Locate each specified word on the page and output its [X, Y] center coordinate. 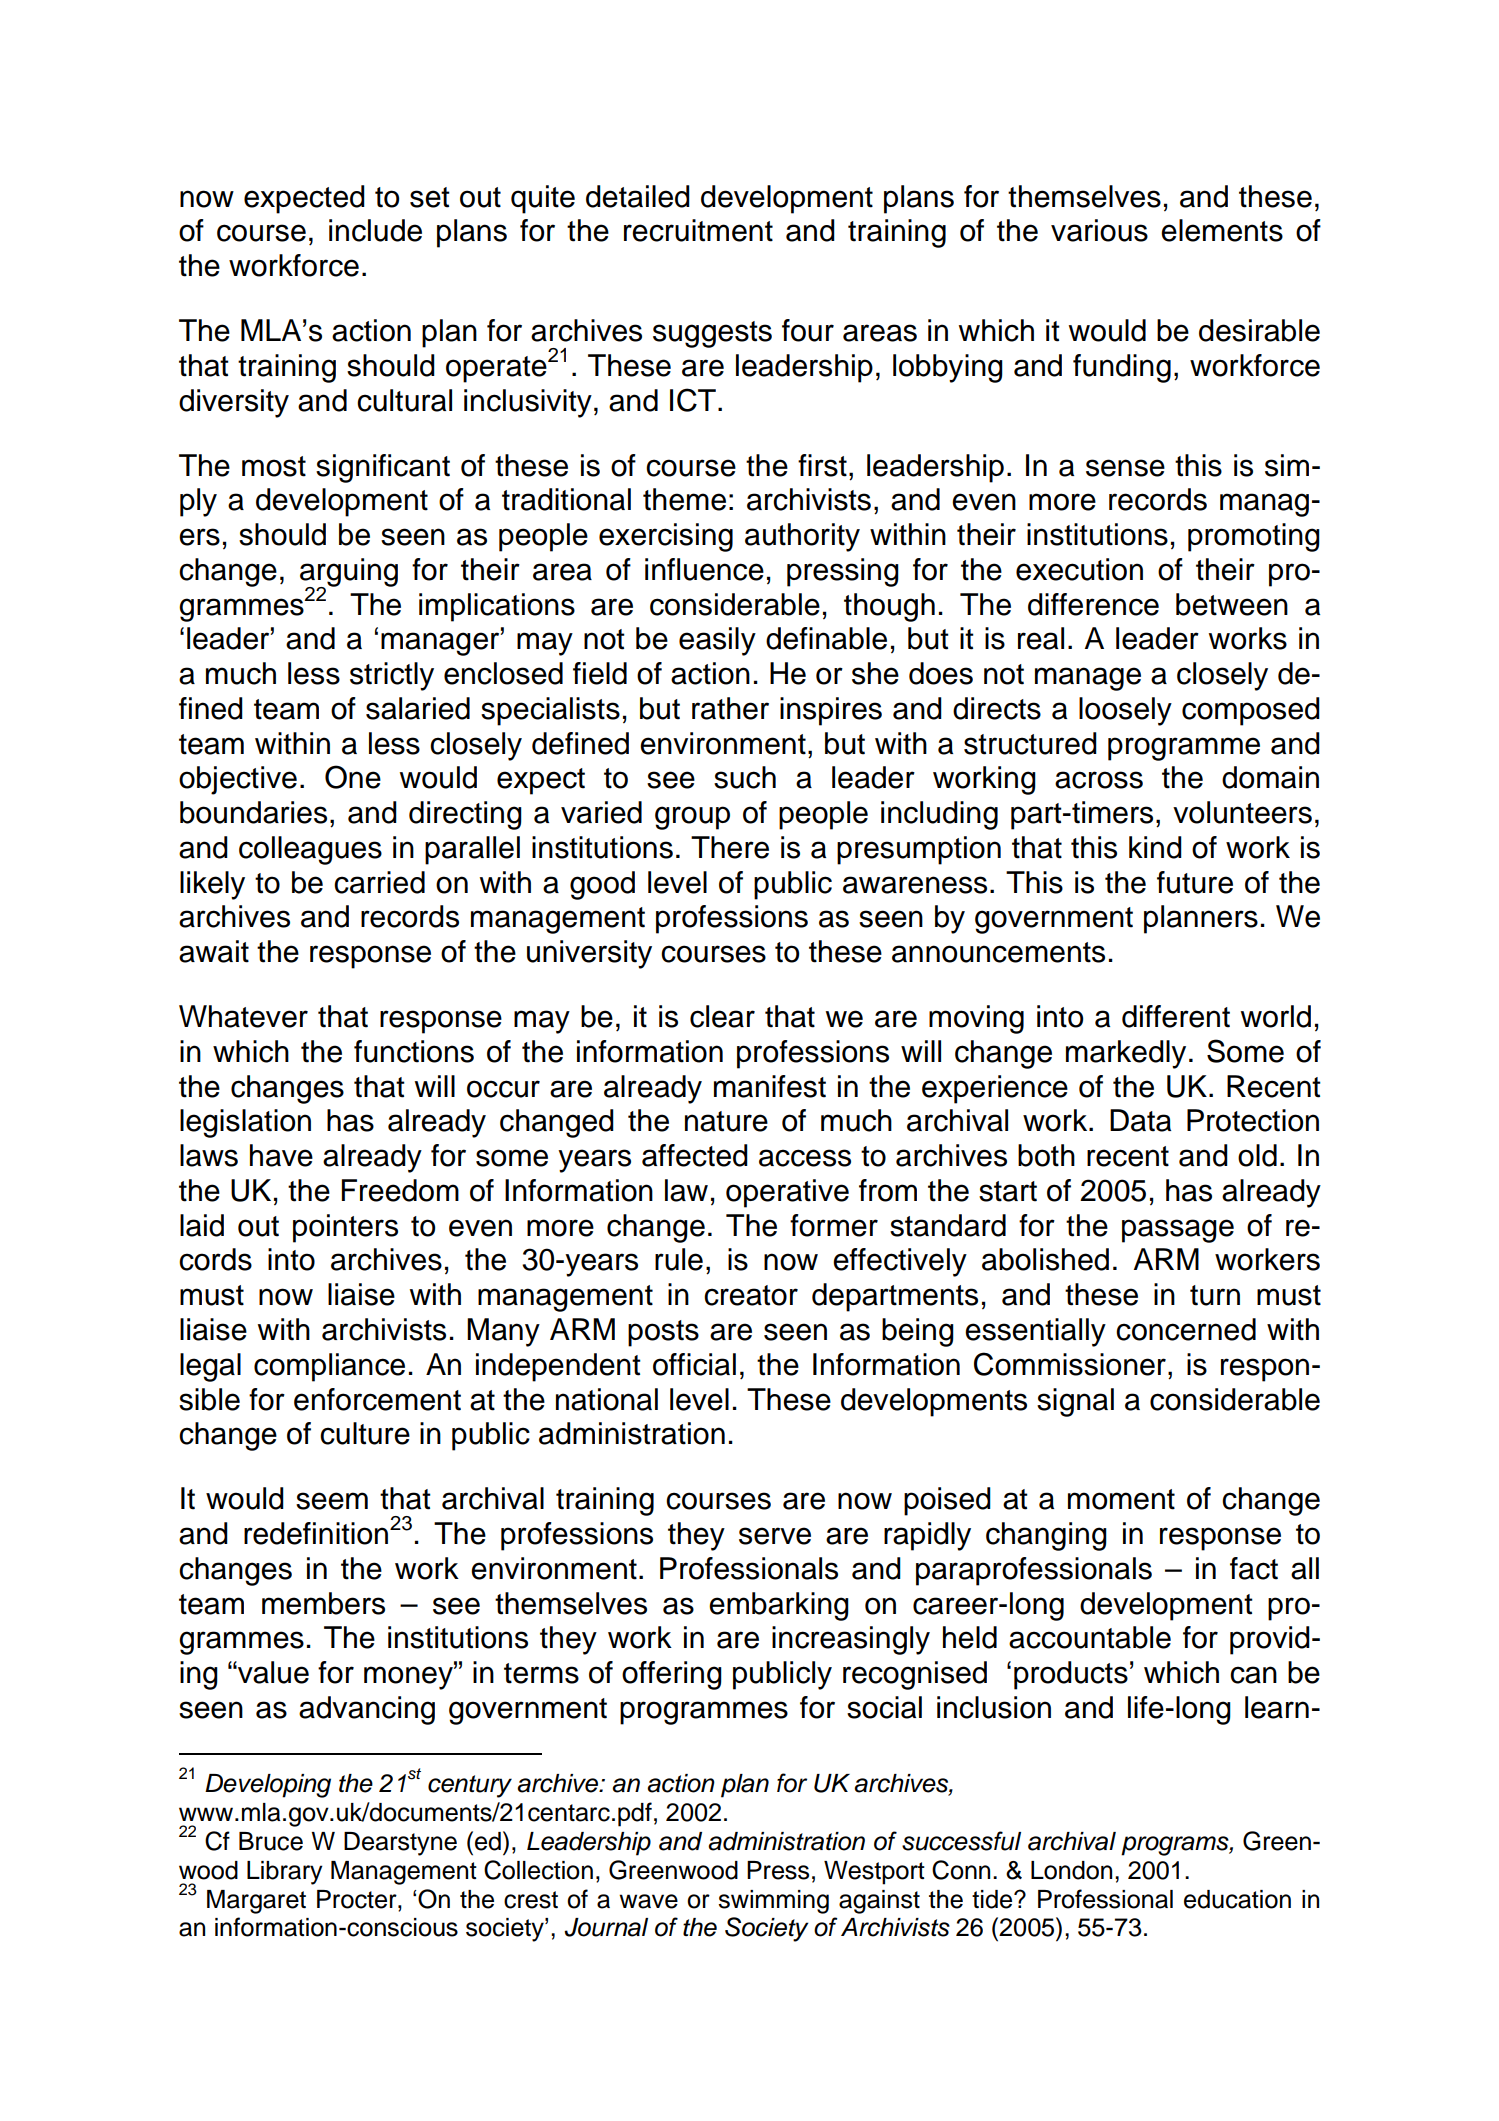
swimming [773, 1902]
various [1099, 230]
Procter [358, 1899]
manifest [770, 1086]
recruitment [698, 230]
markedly [1126, 1054]
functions [414, 1051]
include [375, 230]
